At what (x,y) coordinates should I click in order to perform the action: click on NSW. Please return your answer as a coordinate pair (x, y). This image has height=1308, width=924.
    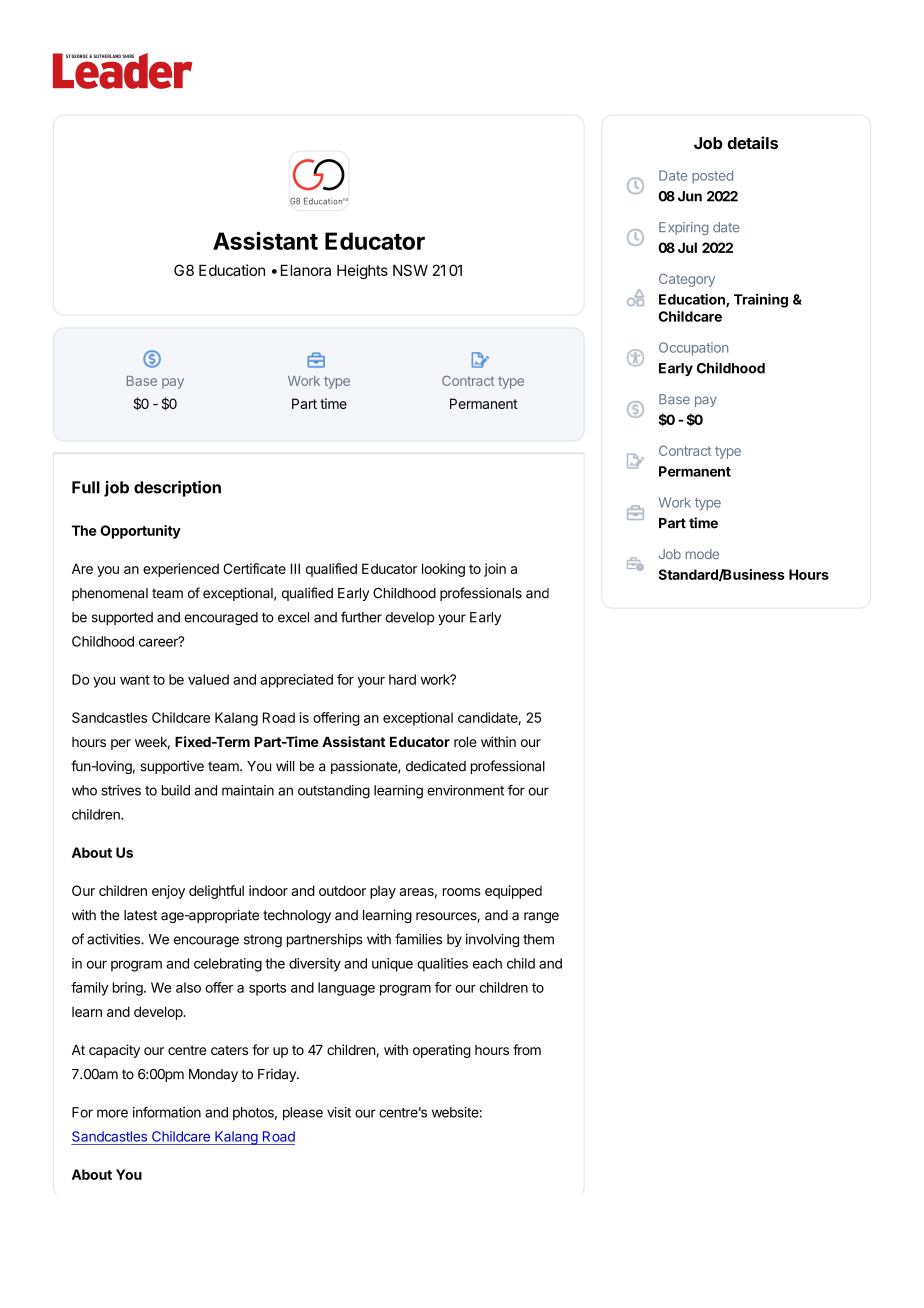
    Looking at the image, I should click on (410, 270).
